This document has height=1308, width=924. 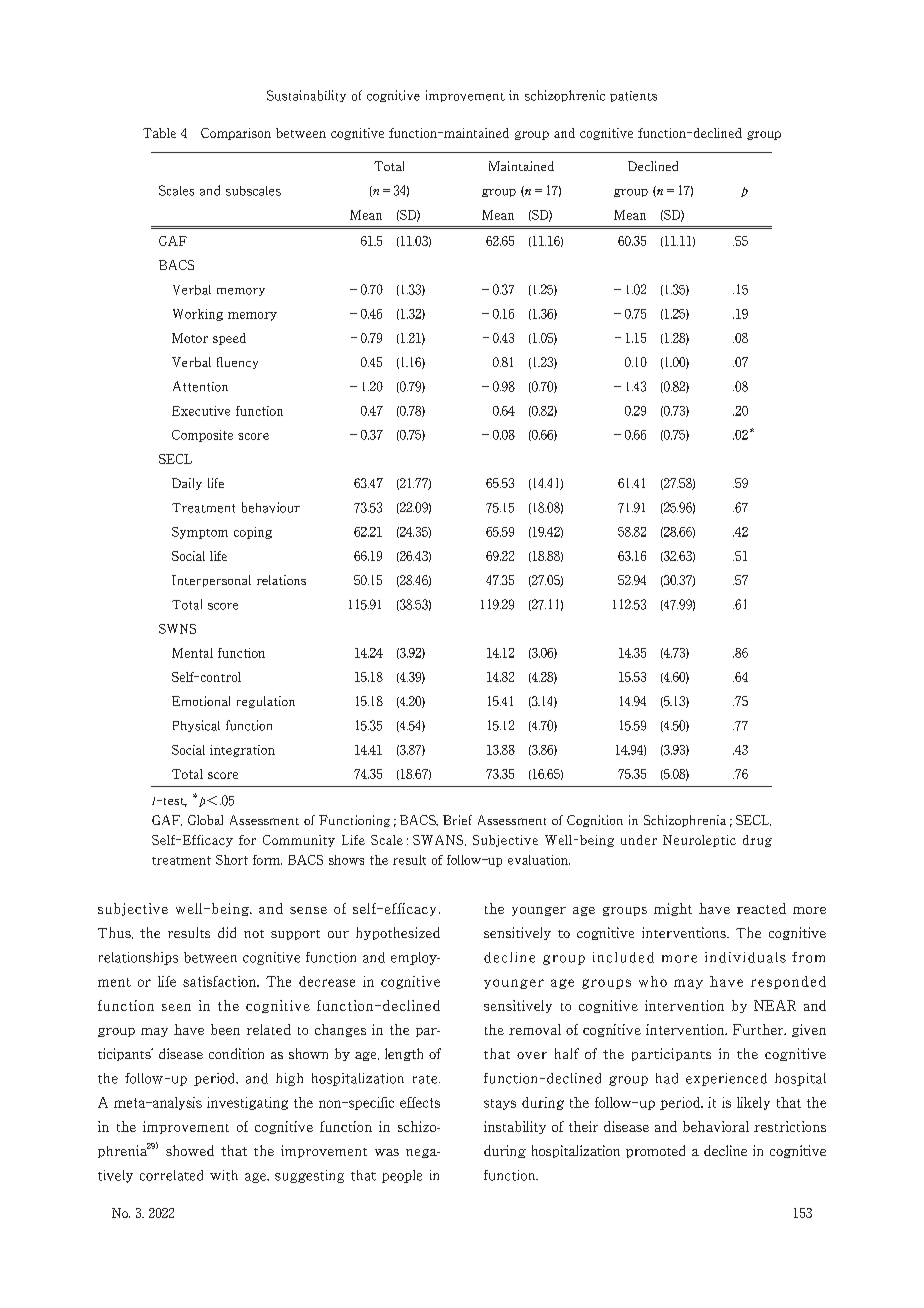 I want to click on with, so click(x=224, y=1175).
